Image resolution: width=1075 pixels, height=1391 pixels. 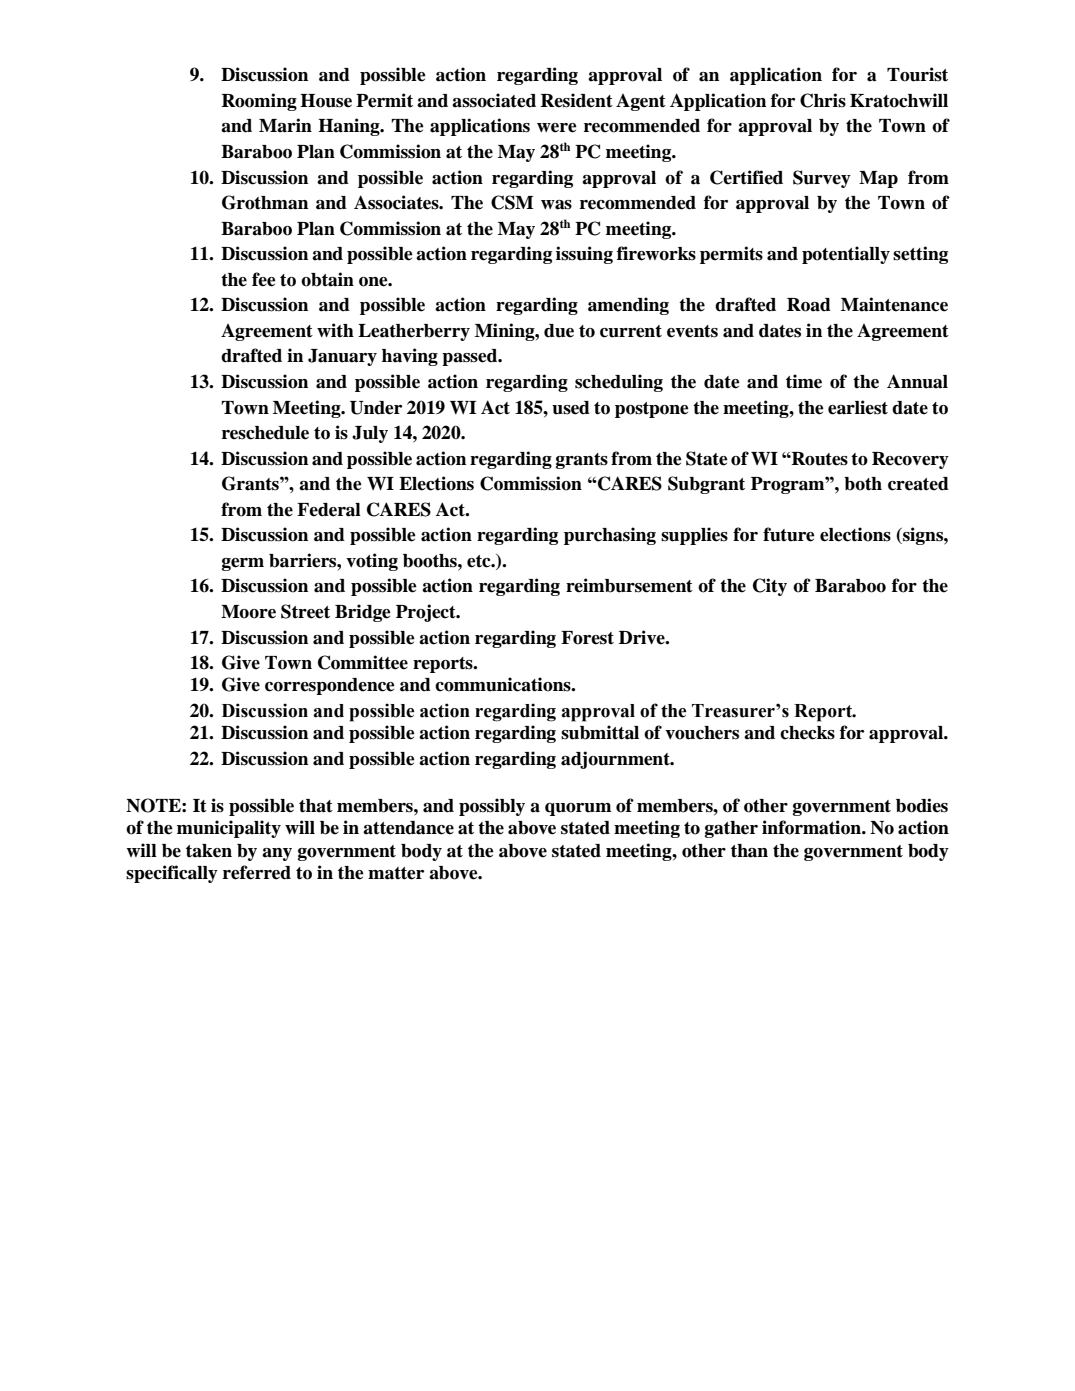 What do you see at coordinates (863, 484) in the screenshot?
I see `both` at bounding box center [863, 484].
